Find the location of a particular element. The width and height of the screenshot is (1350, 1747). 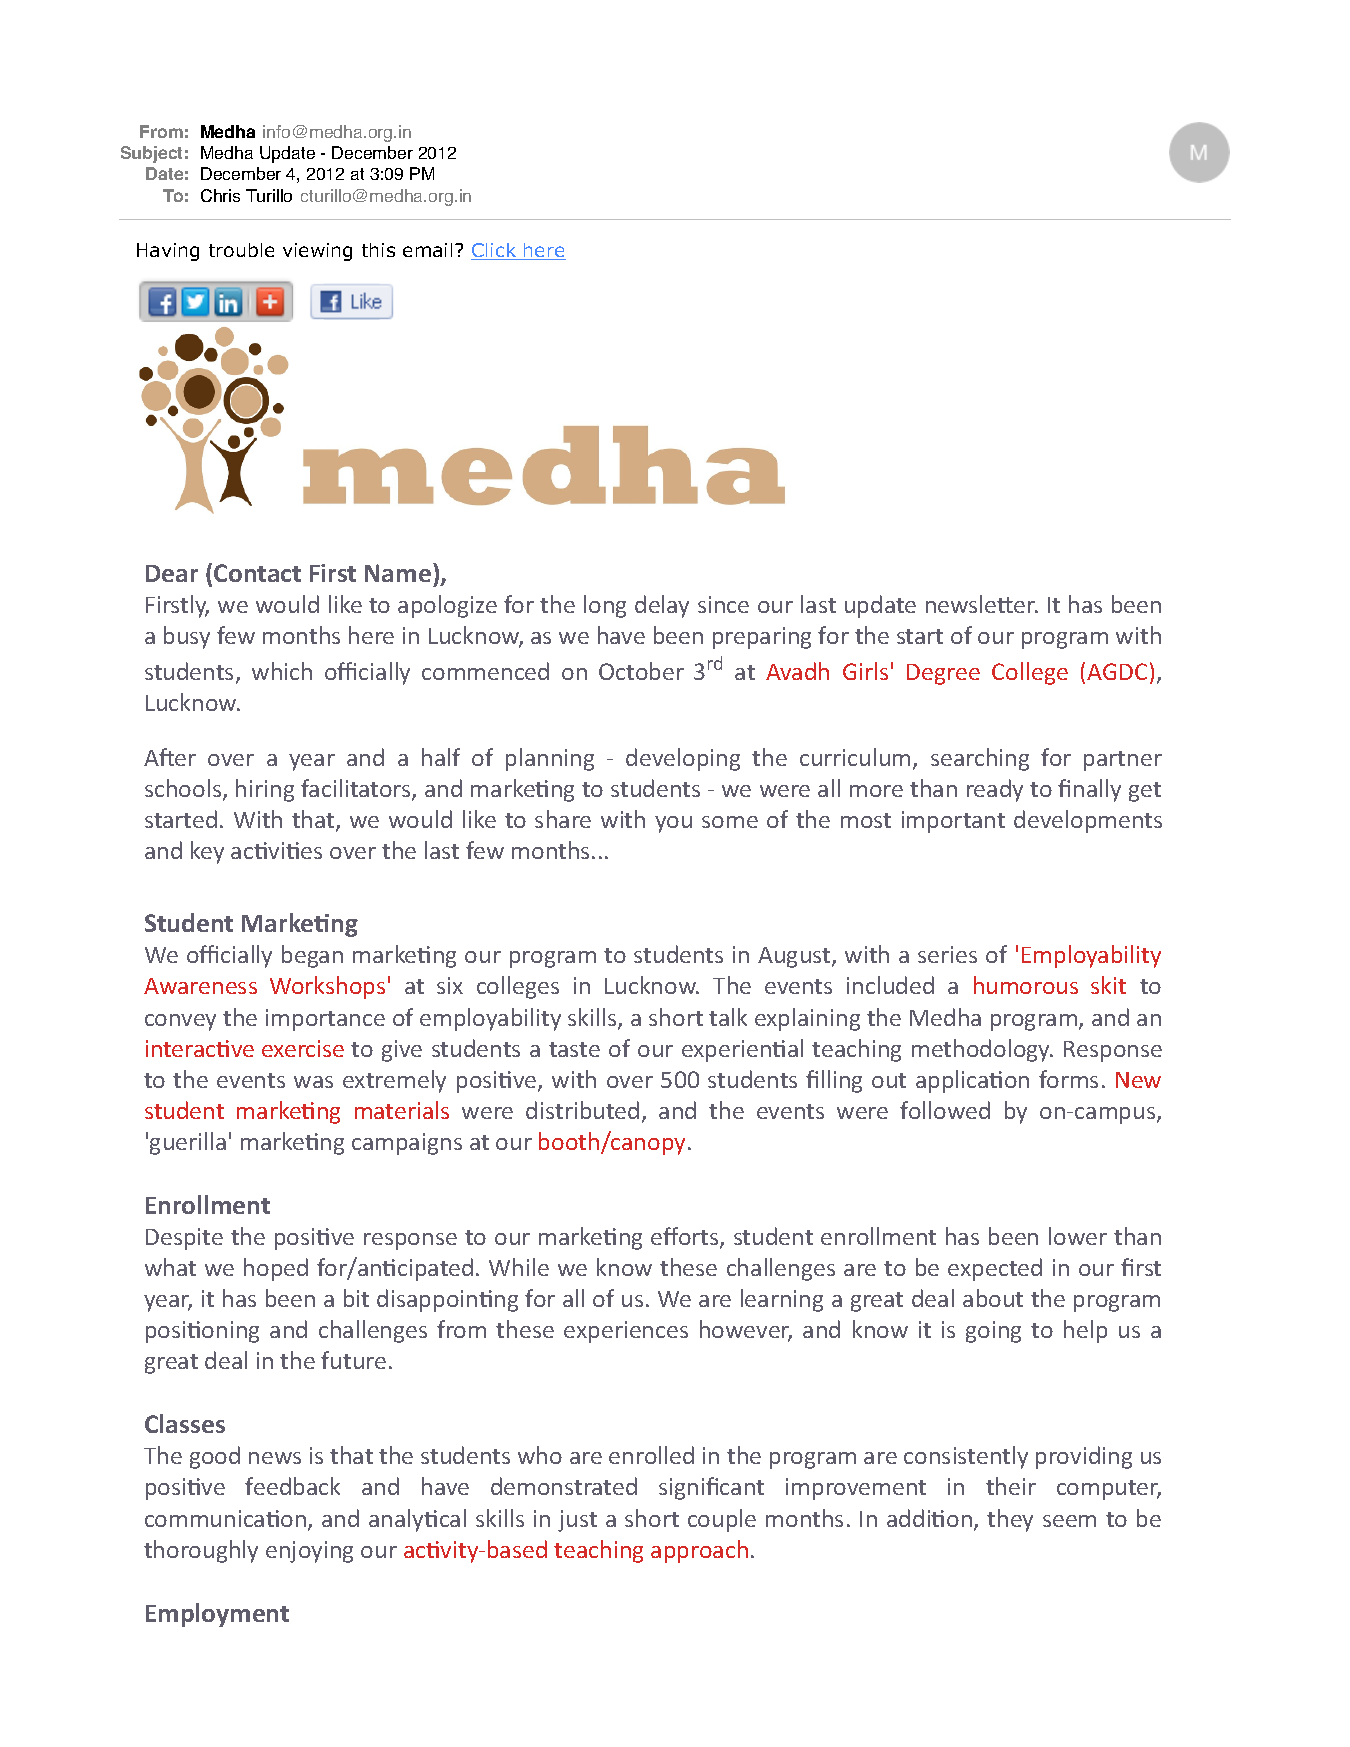

viewing is located at coordinates (317, 252).
